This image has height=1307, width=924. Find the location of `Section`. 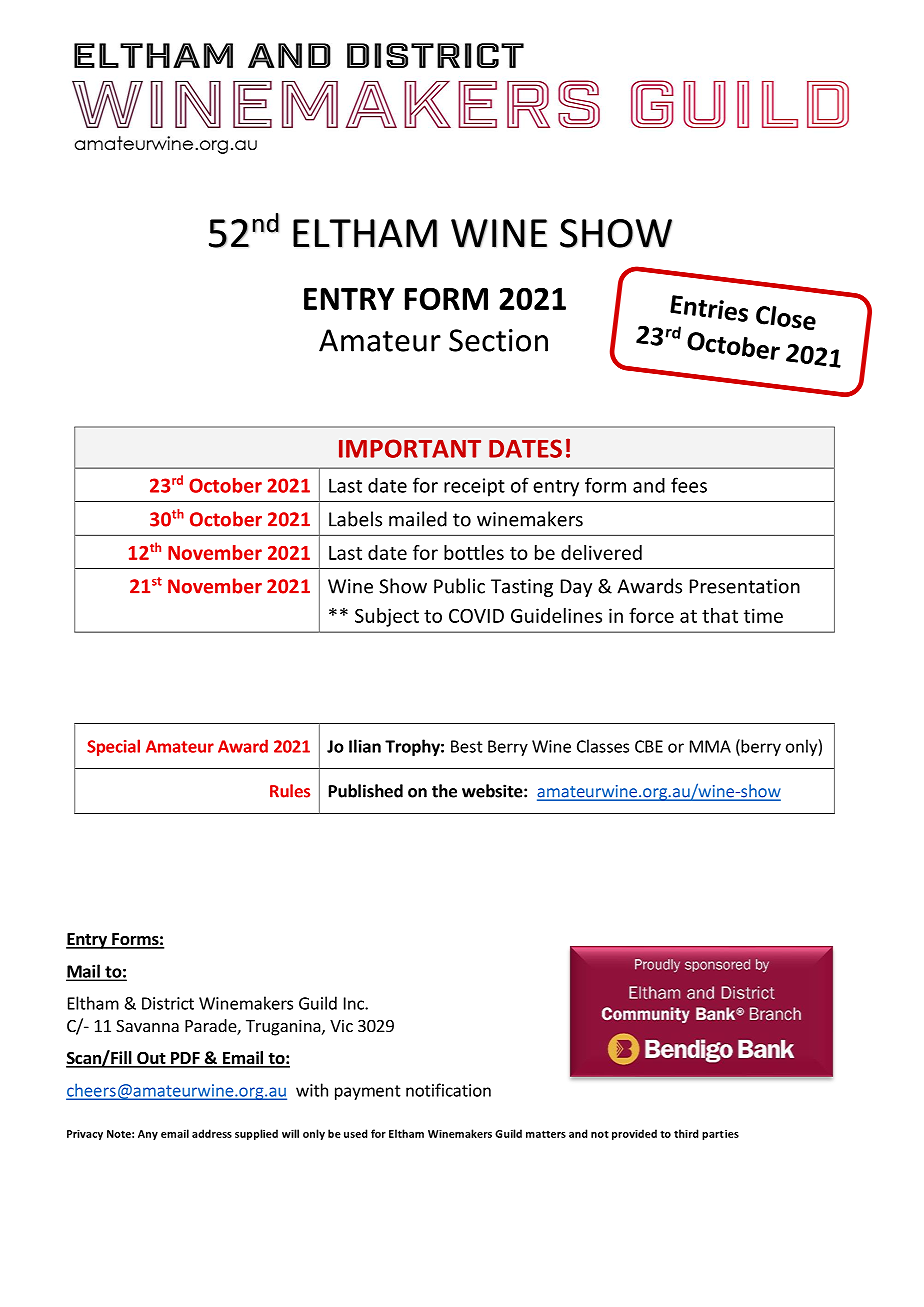

Section is located at coordinates (498, 340).
